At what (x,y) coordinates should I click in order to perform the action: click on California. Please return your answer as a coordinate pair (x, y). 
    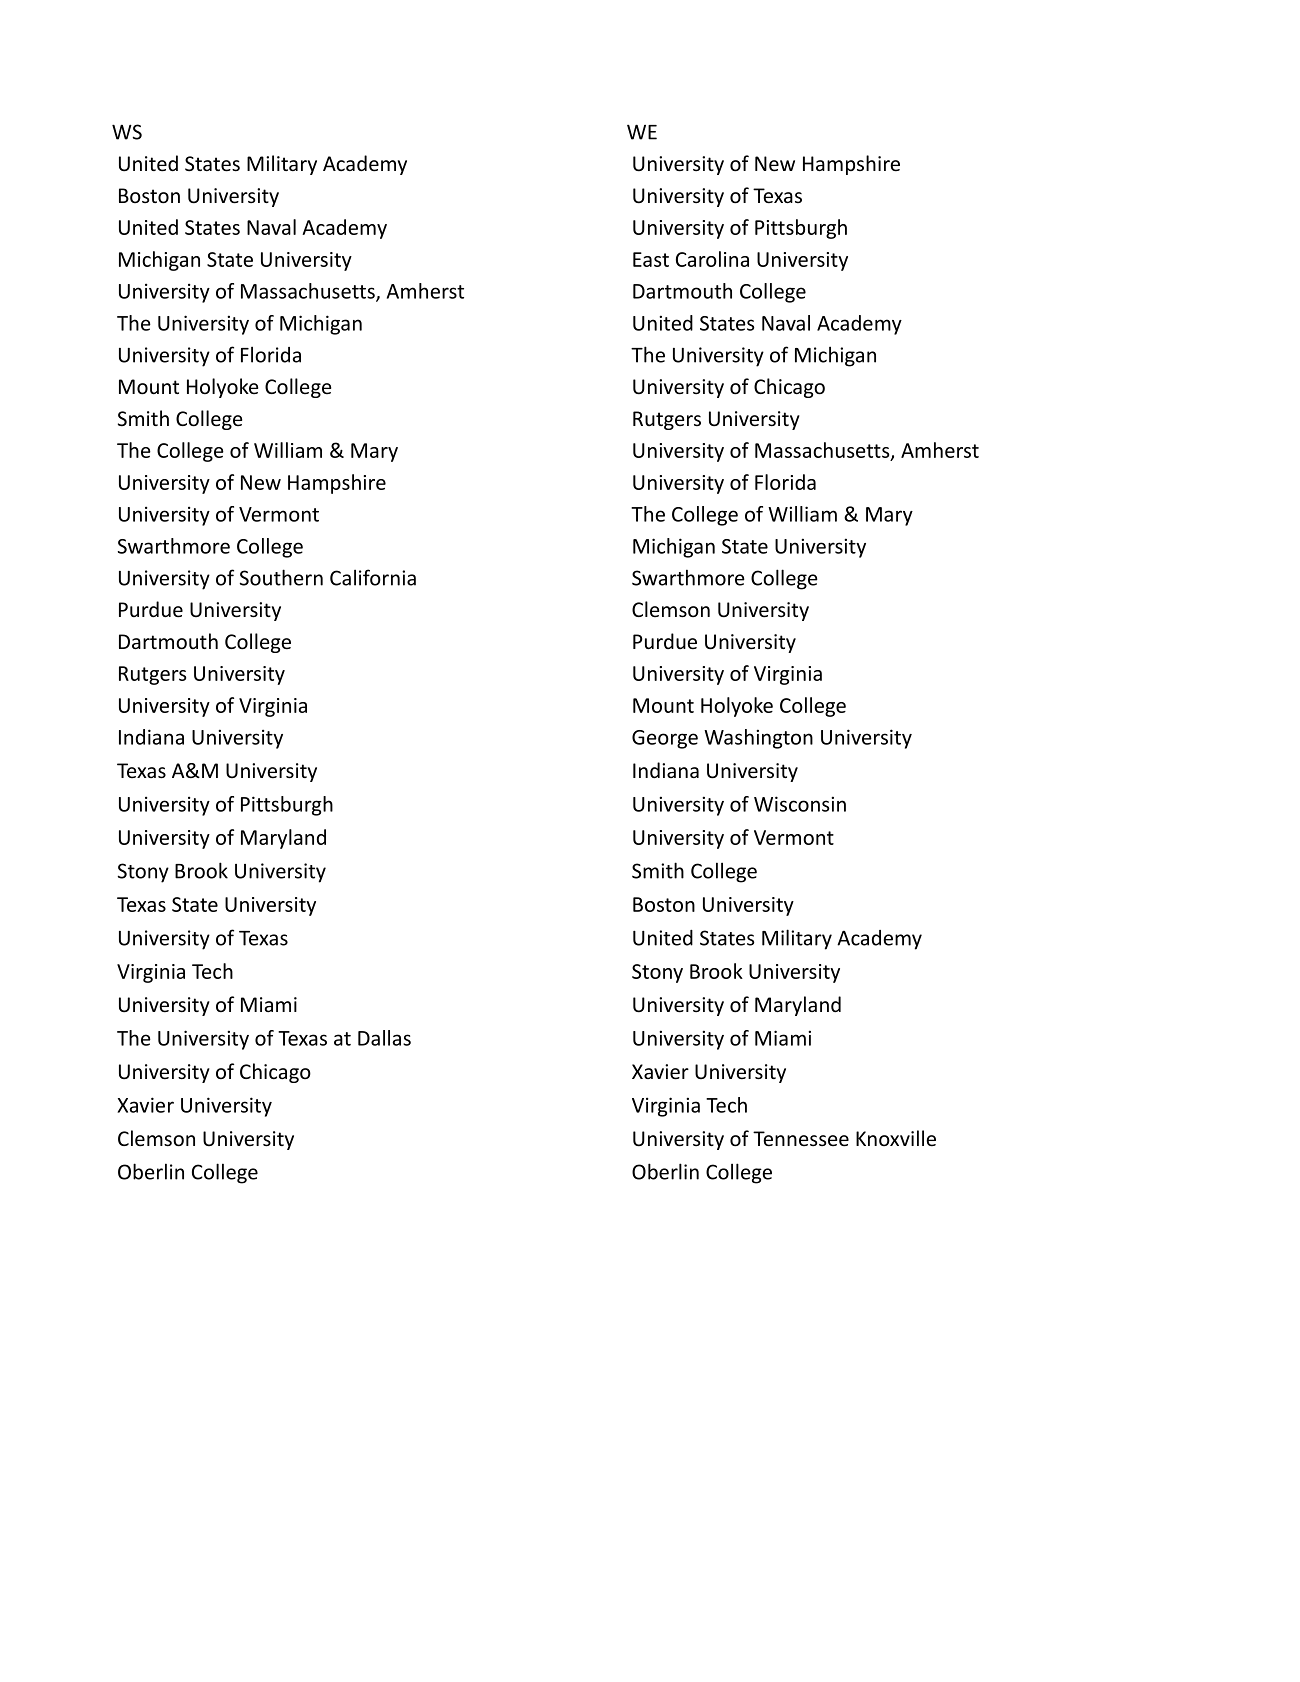
    Looking at the image, I should click on (373, 577).
